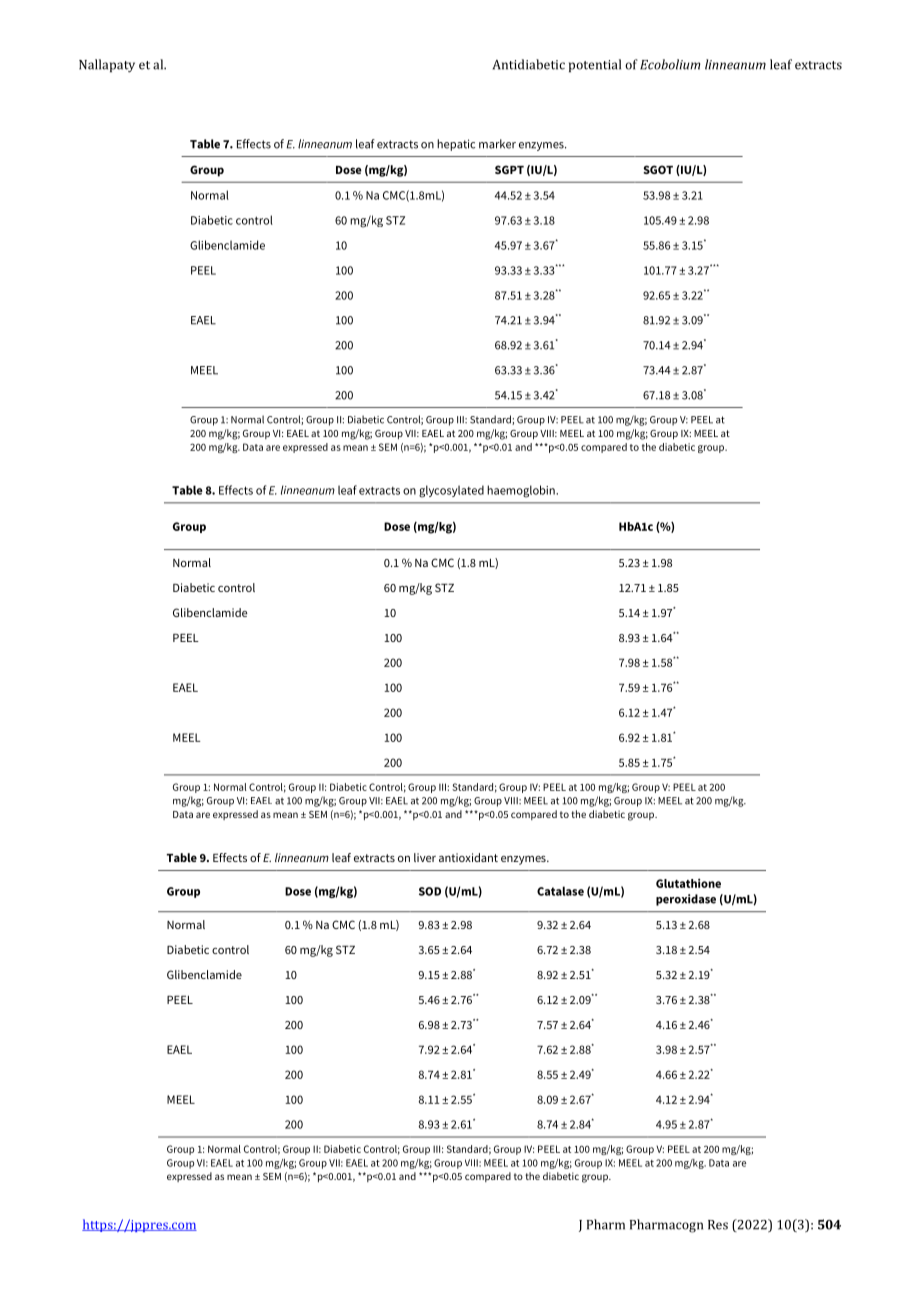 Image resolution: width=924 pixels, height=1308 pixels. Describe the element at coordinates (456, 145) in the screenshot. I see `hepatic` at that location.
